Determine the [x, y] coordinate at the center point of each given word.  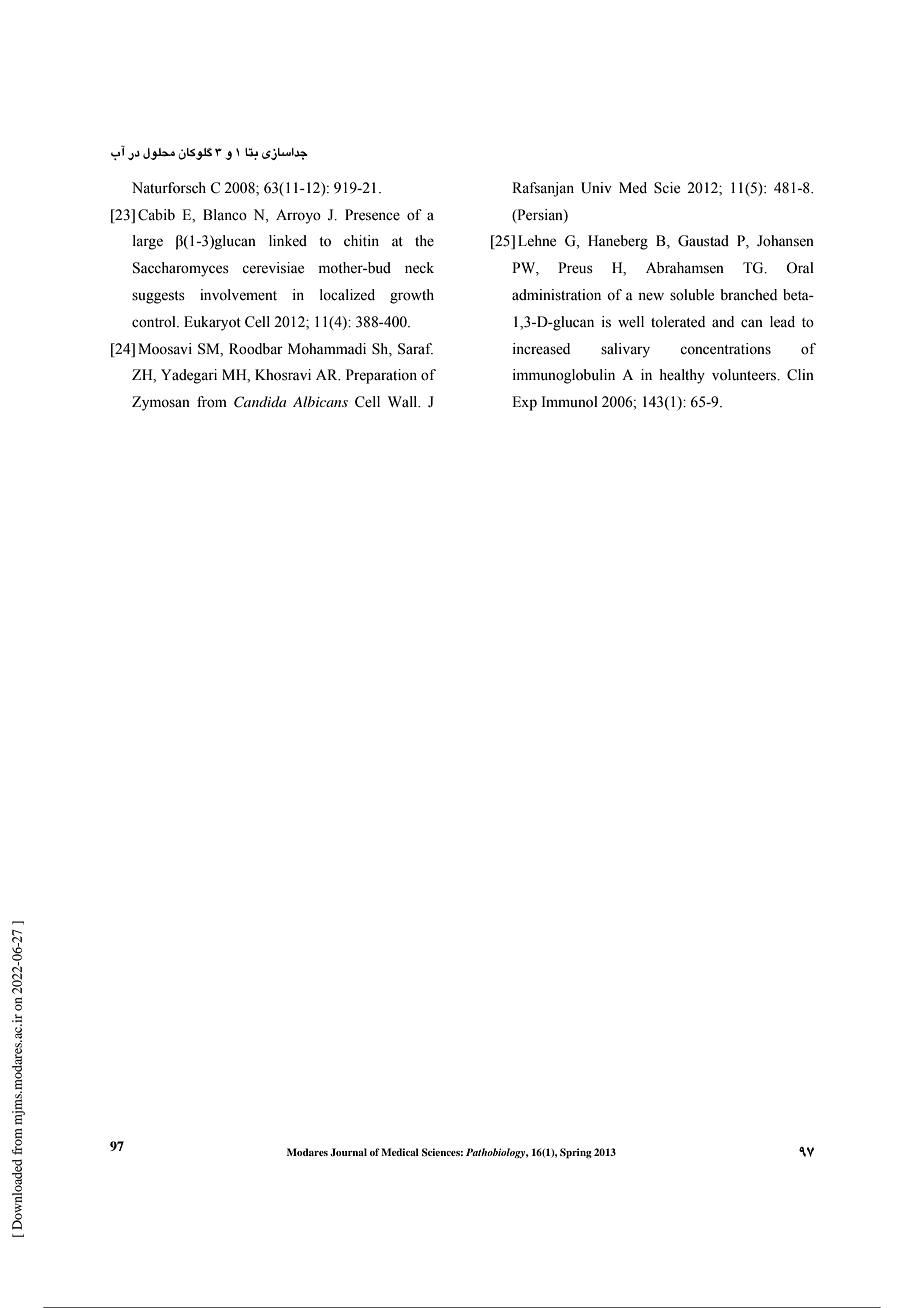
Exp [524, 403]
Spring [576, 1153]
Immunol [570, 402]
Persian [540, 215]
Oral [800, 268]
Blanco [225, 215]
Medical [400, 1152]
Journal [348, 1152]
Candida [260, 402]
